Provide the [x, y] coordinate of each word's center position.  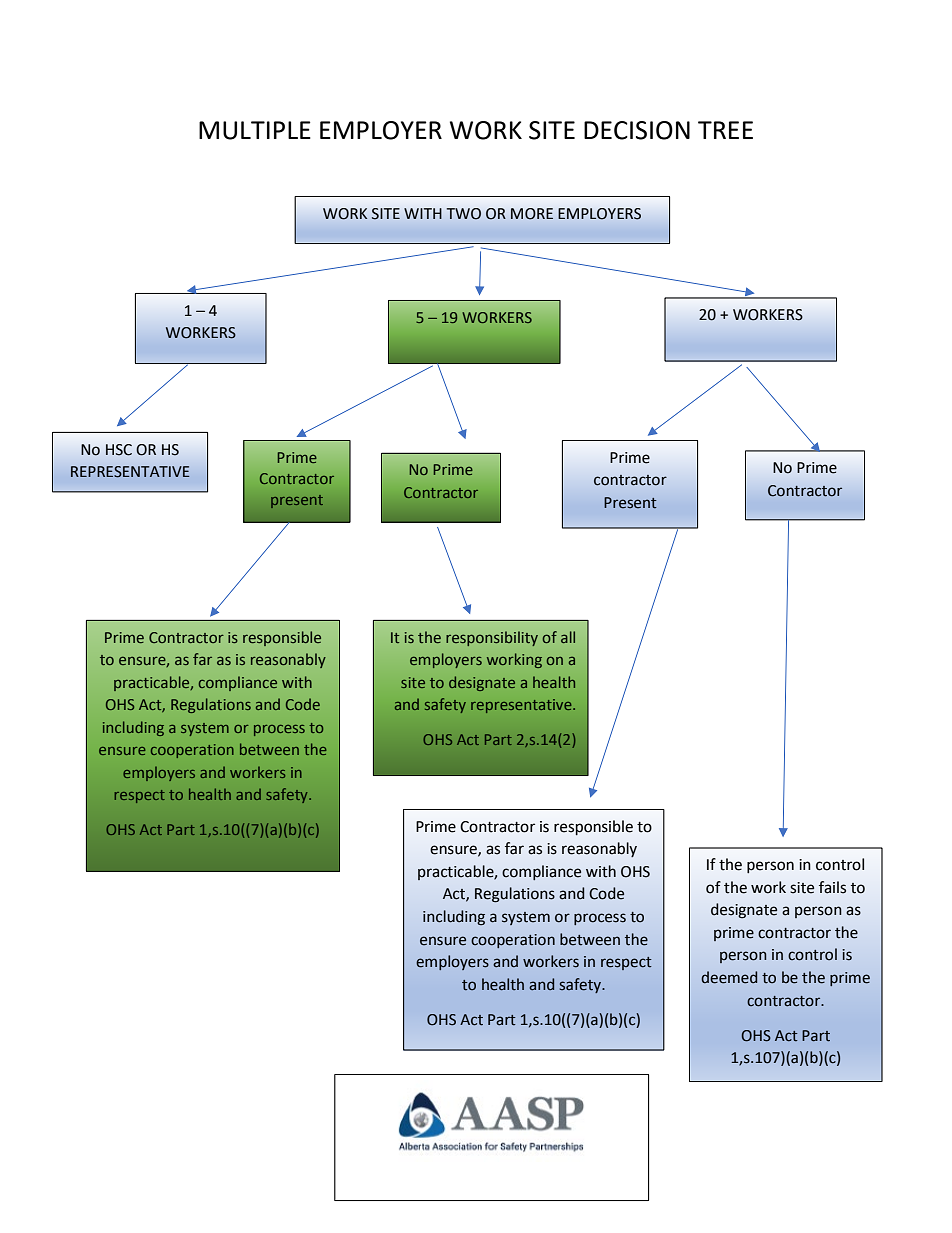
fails [832, 887]
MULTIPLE [255, 130]
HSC [119, 450]
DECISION [637, 130]
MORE [532, 214]
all [568, 637]
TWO [464, 214]
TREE [725, 130]
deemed [729, 977]
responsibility [492, 638]
